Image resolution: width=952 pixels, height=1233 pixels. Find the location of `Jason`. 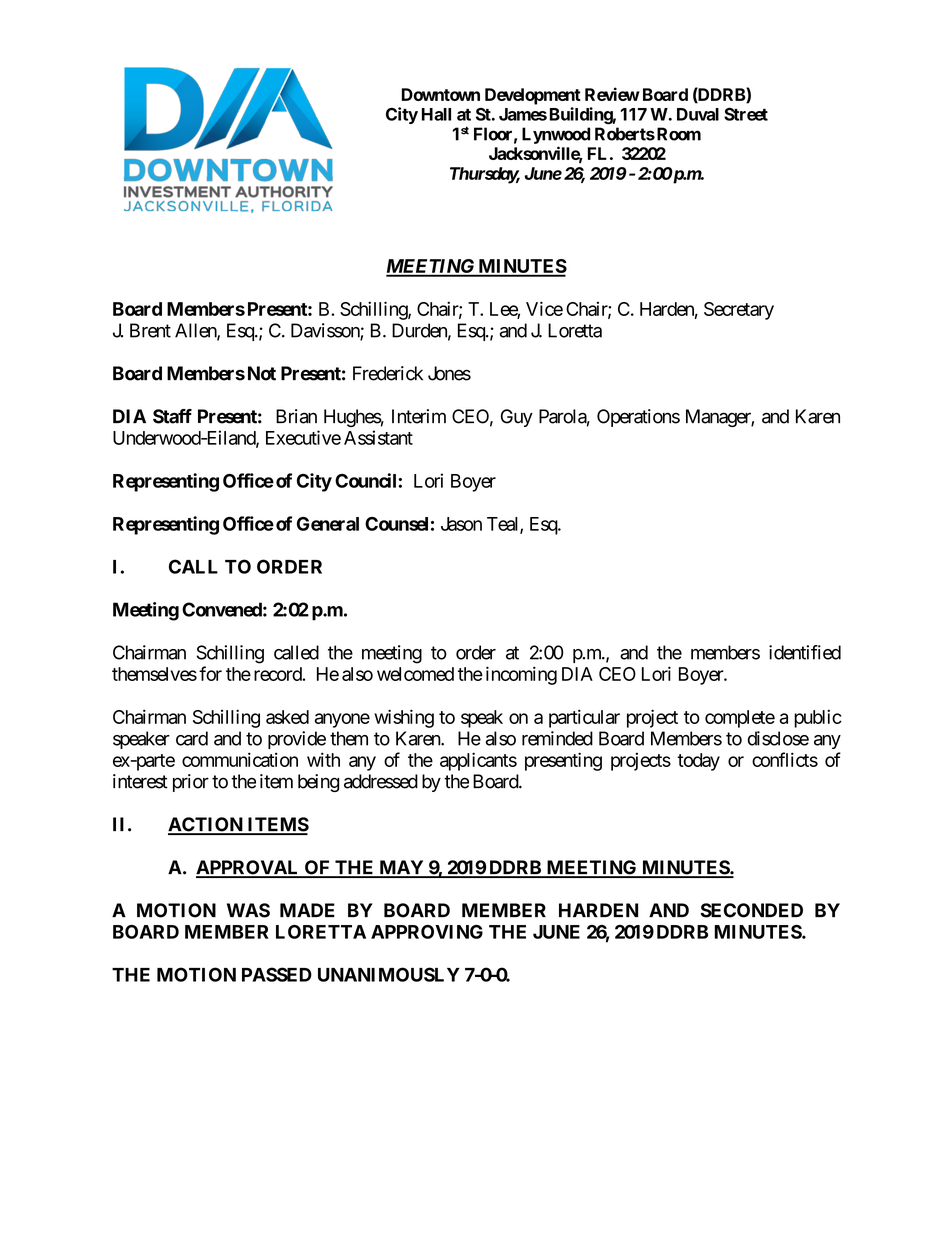

Jason is located at coordinates (461, 524).
